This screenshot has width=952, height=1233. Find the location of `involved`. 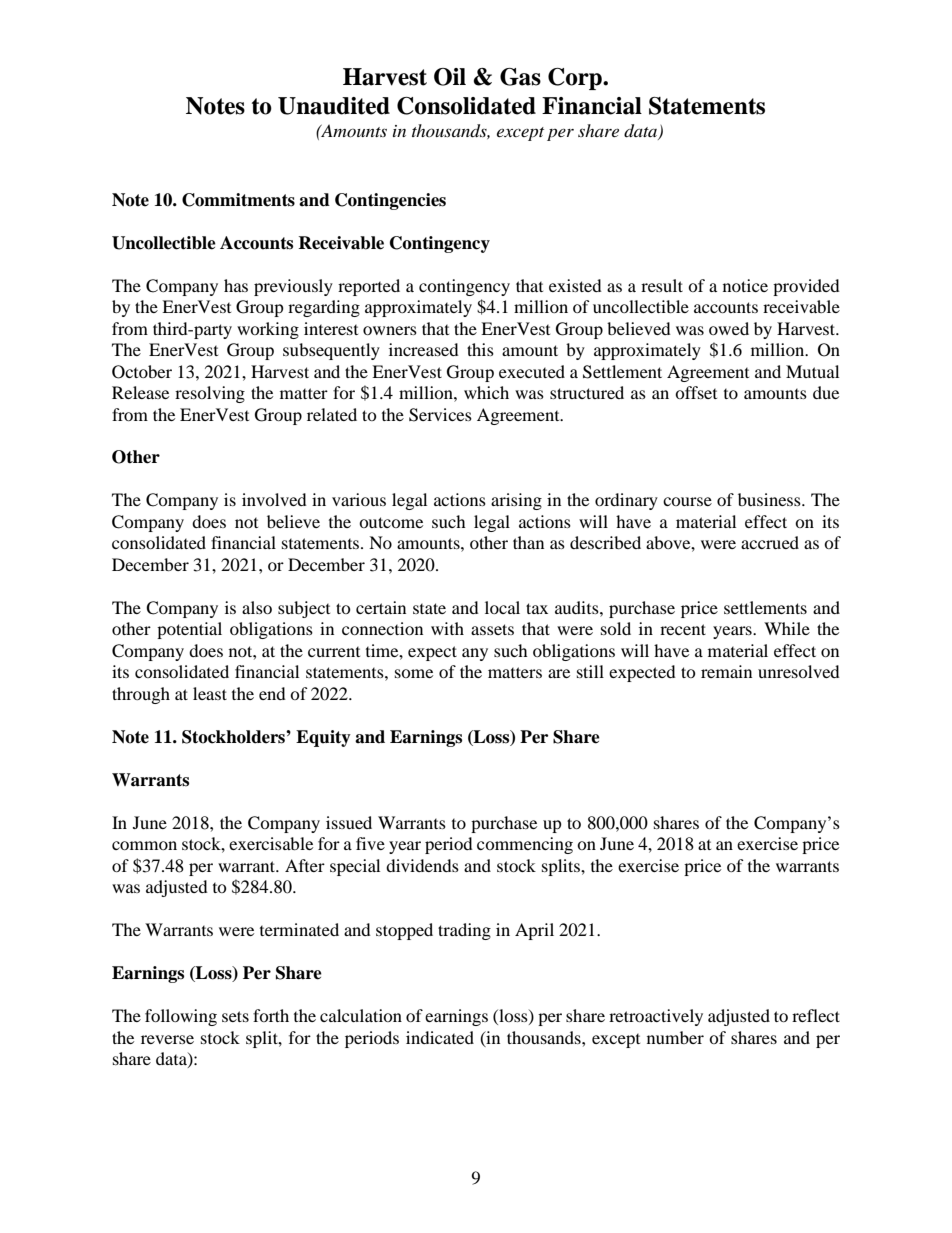

involved is located at coordinates (274, 499).
